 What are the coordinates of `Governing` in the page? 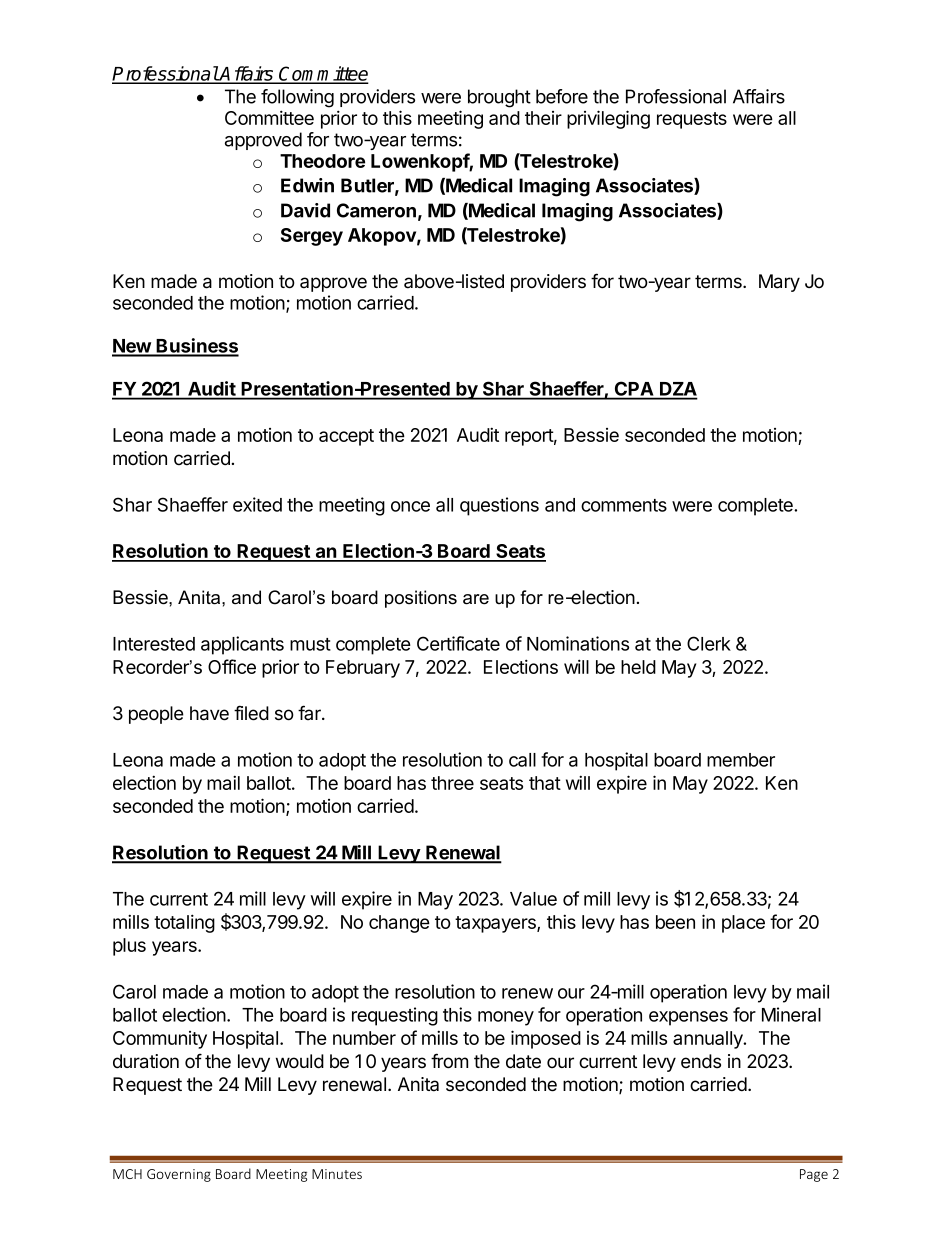 It's located at (179, 1175).
